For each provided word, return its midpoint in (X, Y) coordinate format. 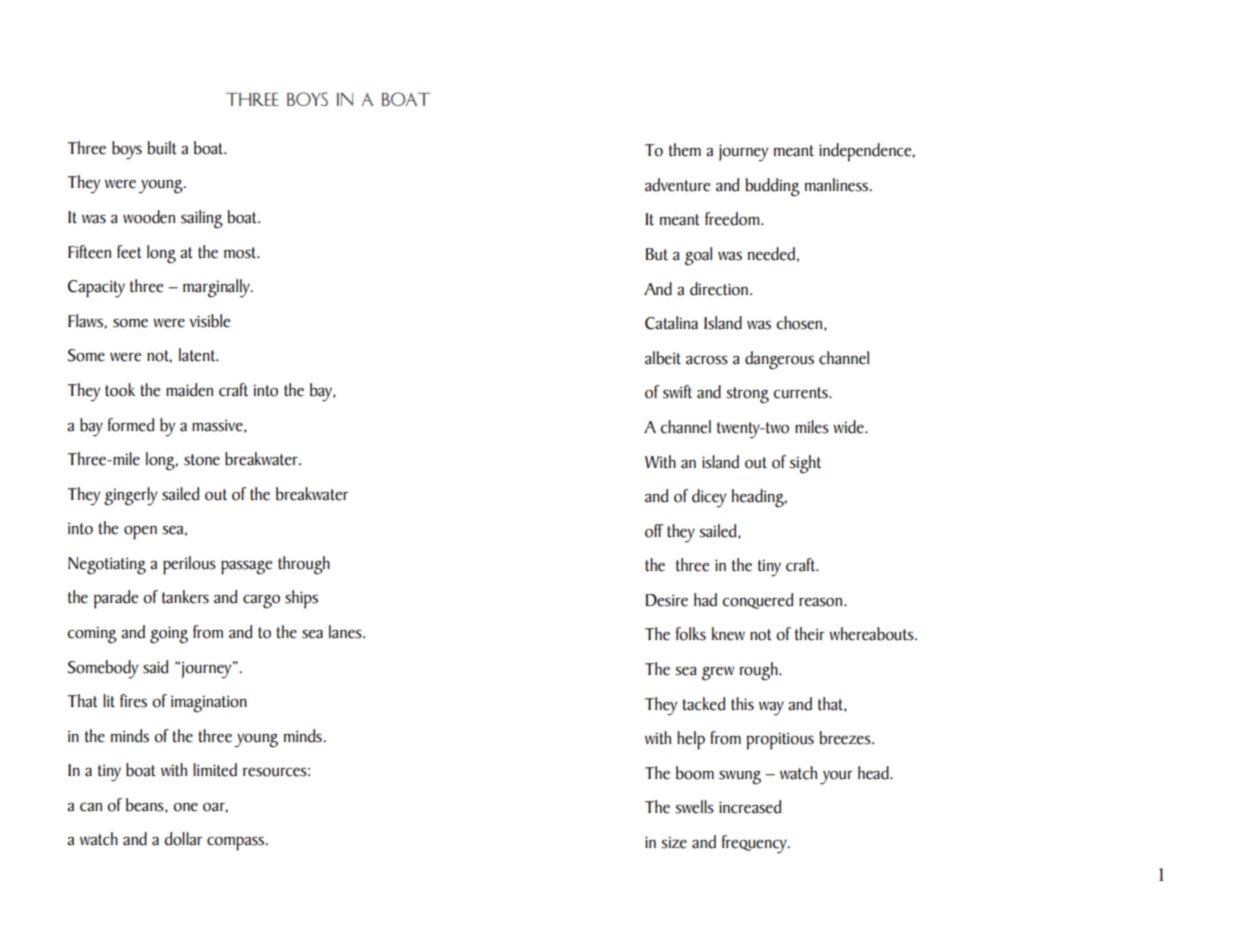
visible (209, 321)
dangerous (779, 360)
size (674, 842)
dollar (183, 839)
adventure (677, 185)
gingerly (131, 496)
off (654, 531)
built (161, 148)
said (155, 667)
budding (772, 187)
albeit (663, 358)
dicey (709, 498)
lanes (346, 632)
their (810, 634)
